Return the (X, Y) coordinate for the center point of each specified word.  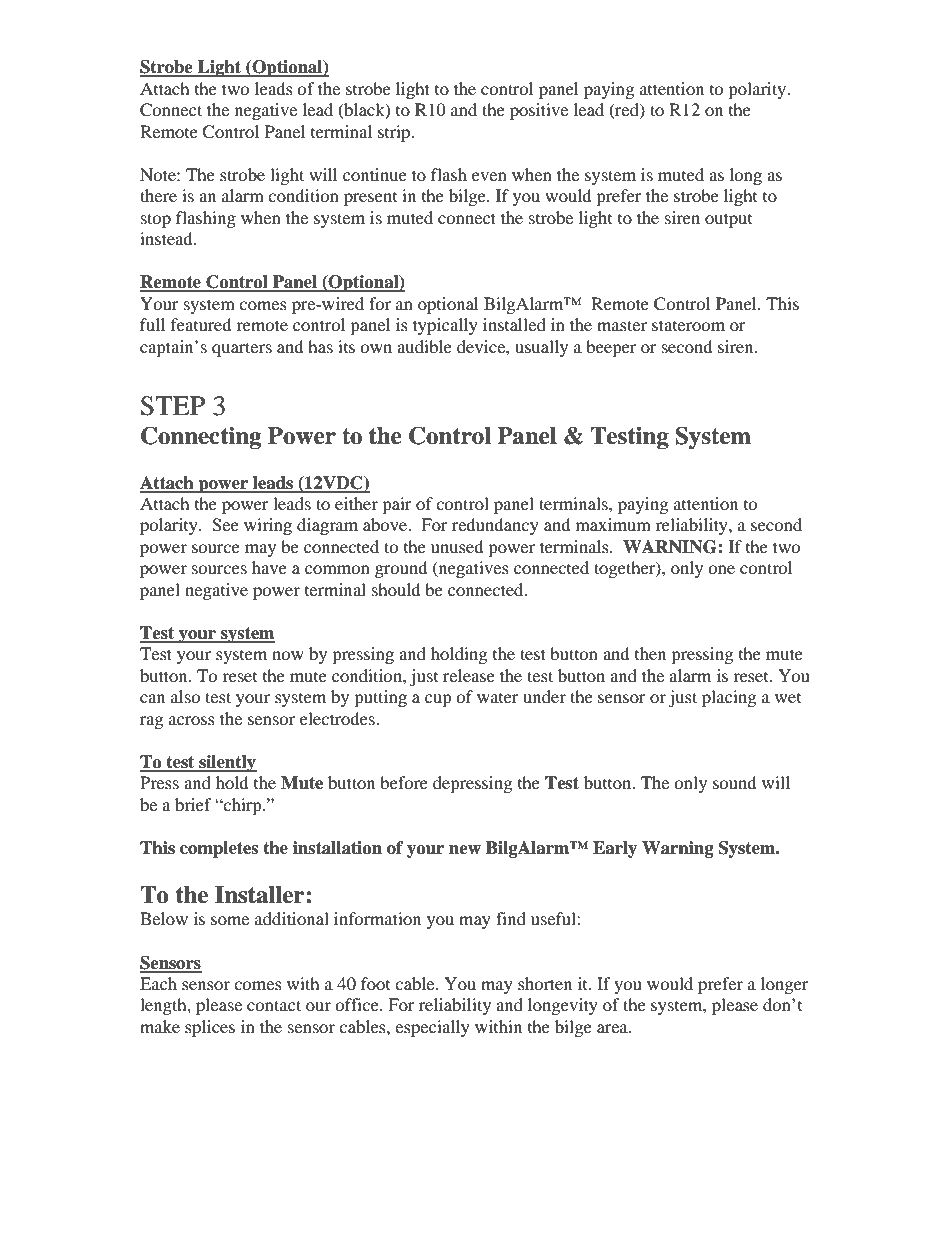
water (498, 698)
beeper (611, 348)
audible (424, 346)
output (728, 220)
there (158, 195)
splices (210, 1028)
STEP (172, 406)
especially (432, 1028)
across (192, 720)
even (489, 176)
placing (729, 698)
